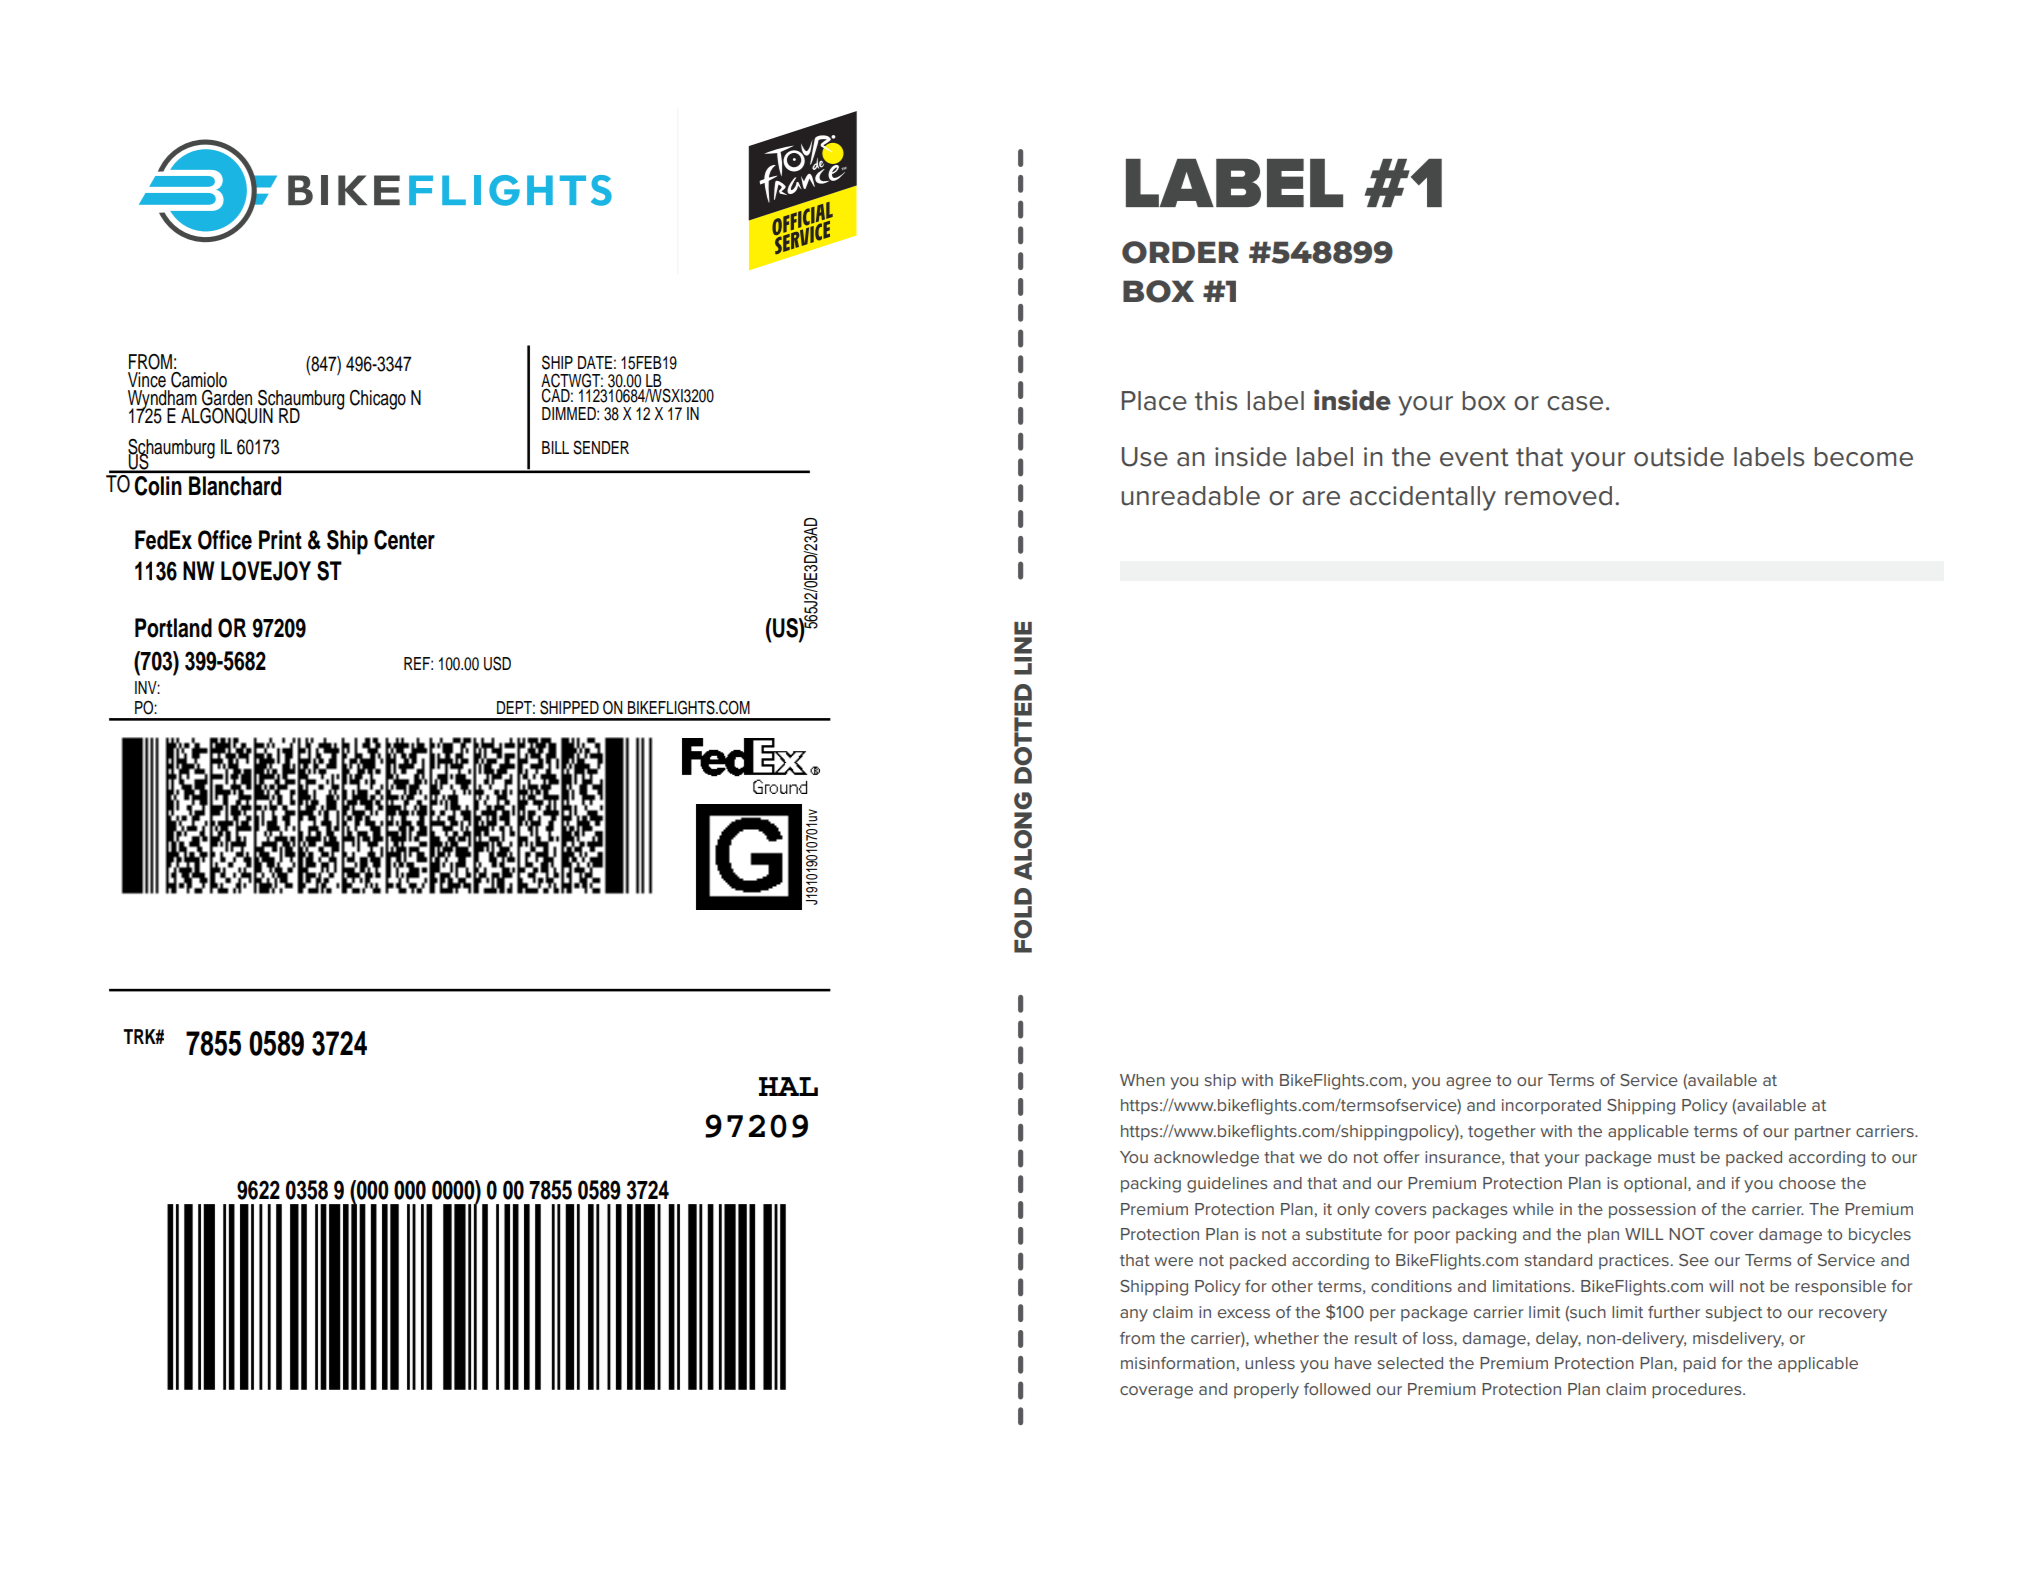 The image size is (2042, 1578). I want to click on USD, so click(497, 663).
